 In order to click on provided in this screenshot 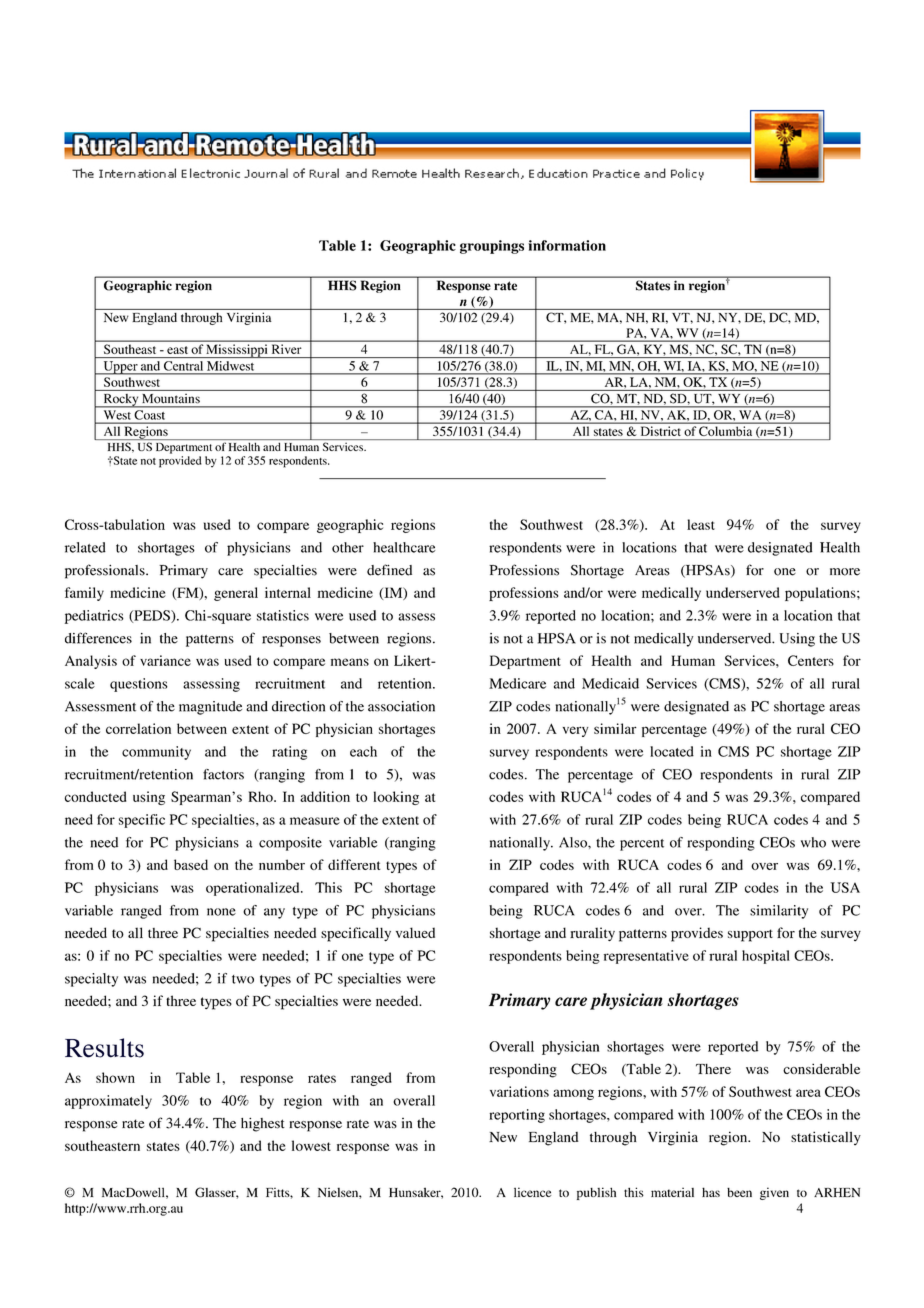, I will do `click(180, 462)`.
